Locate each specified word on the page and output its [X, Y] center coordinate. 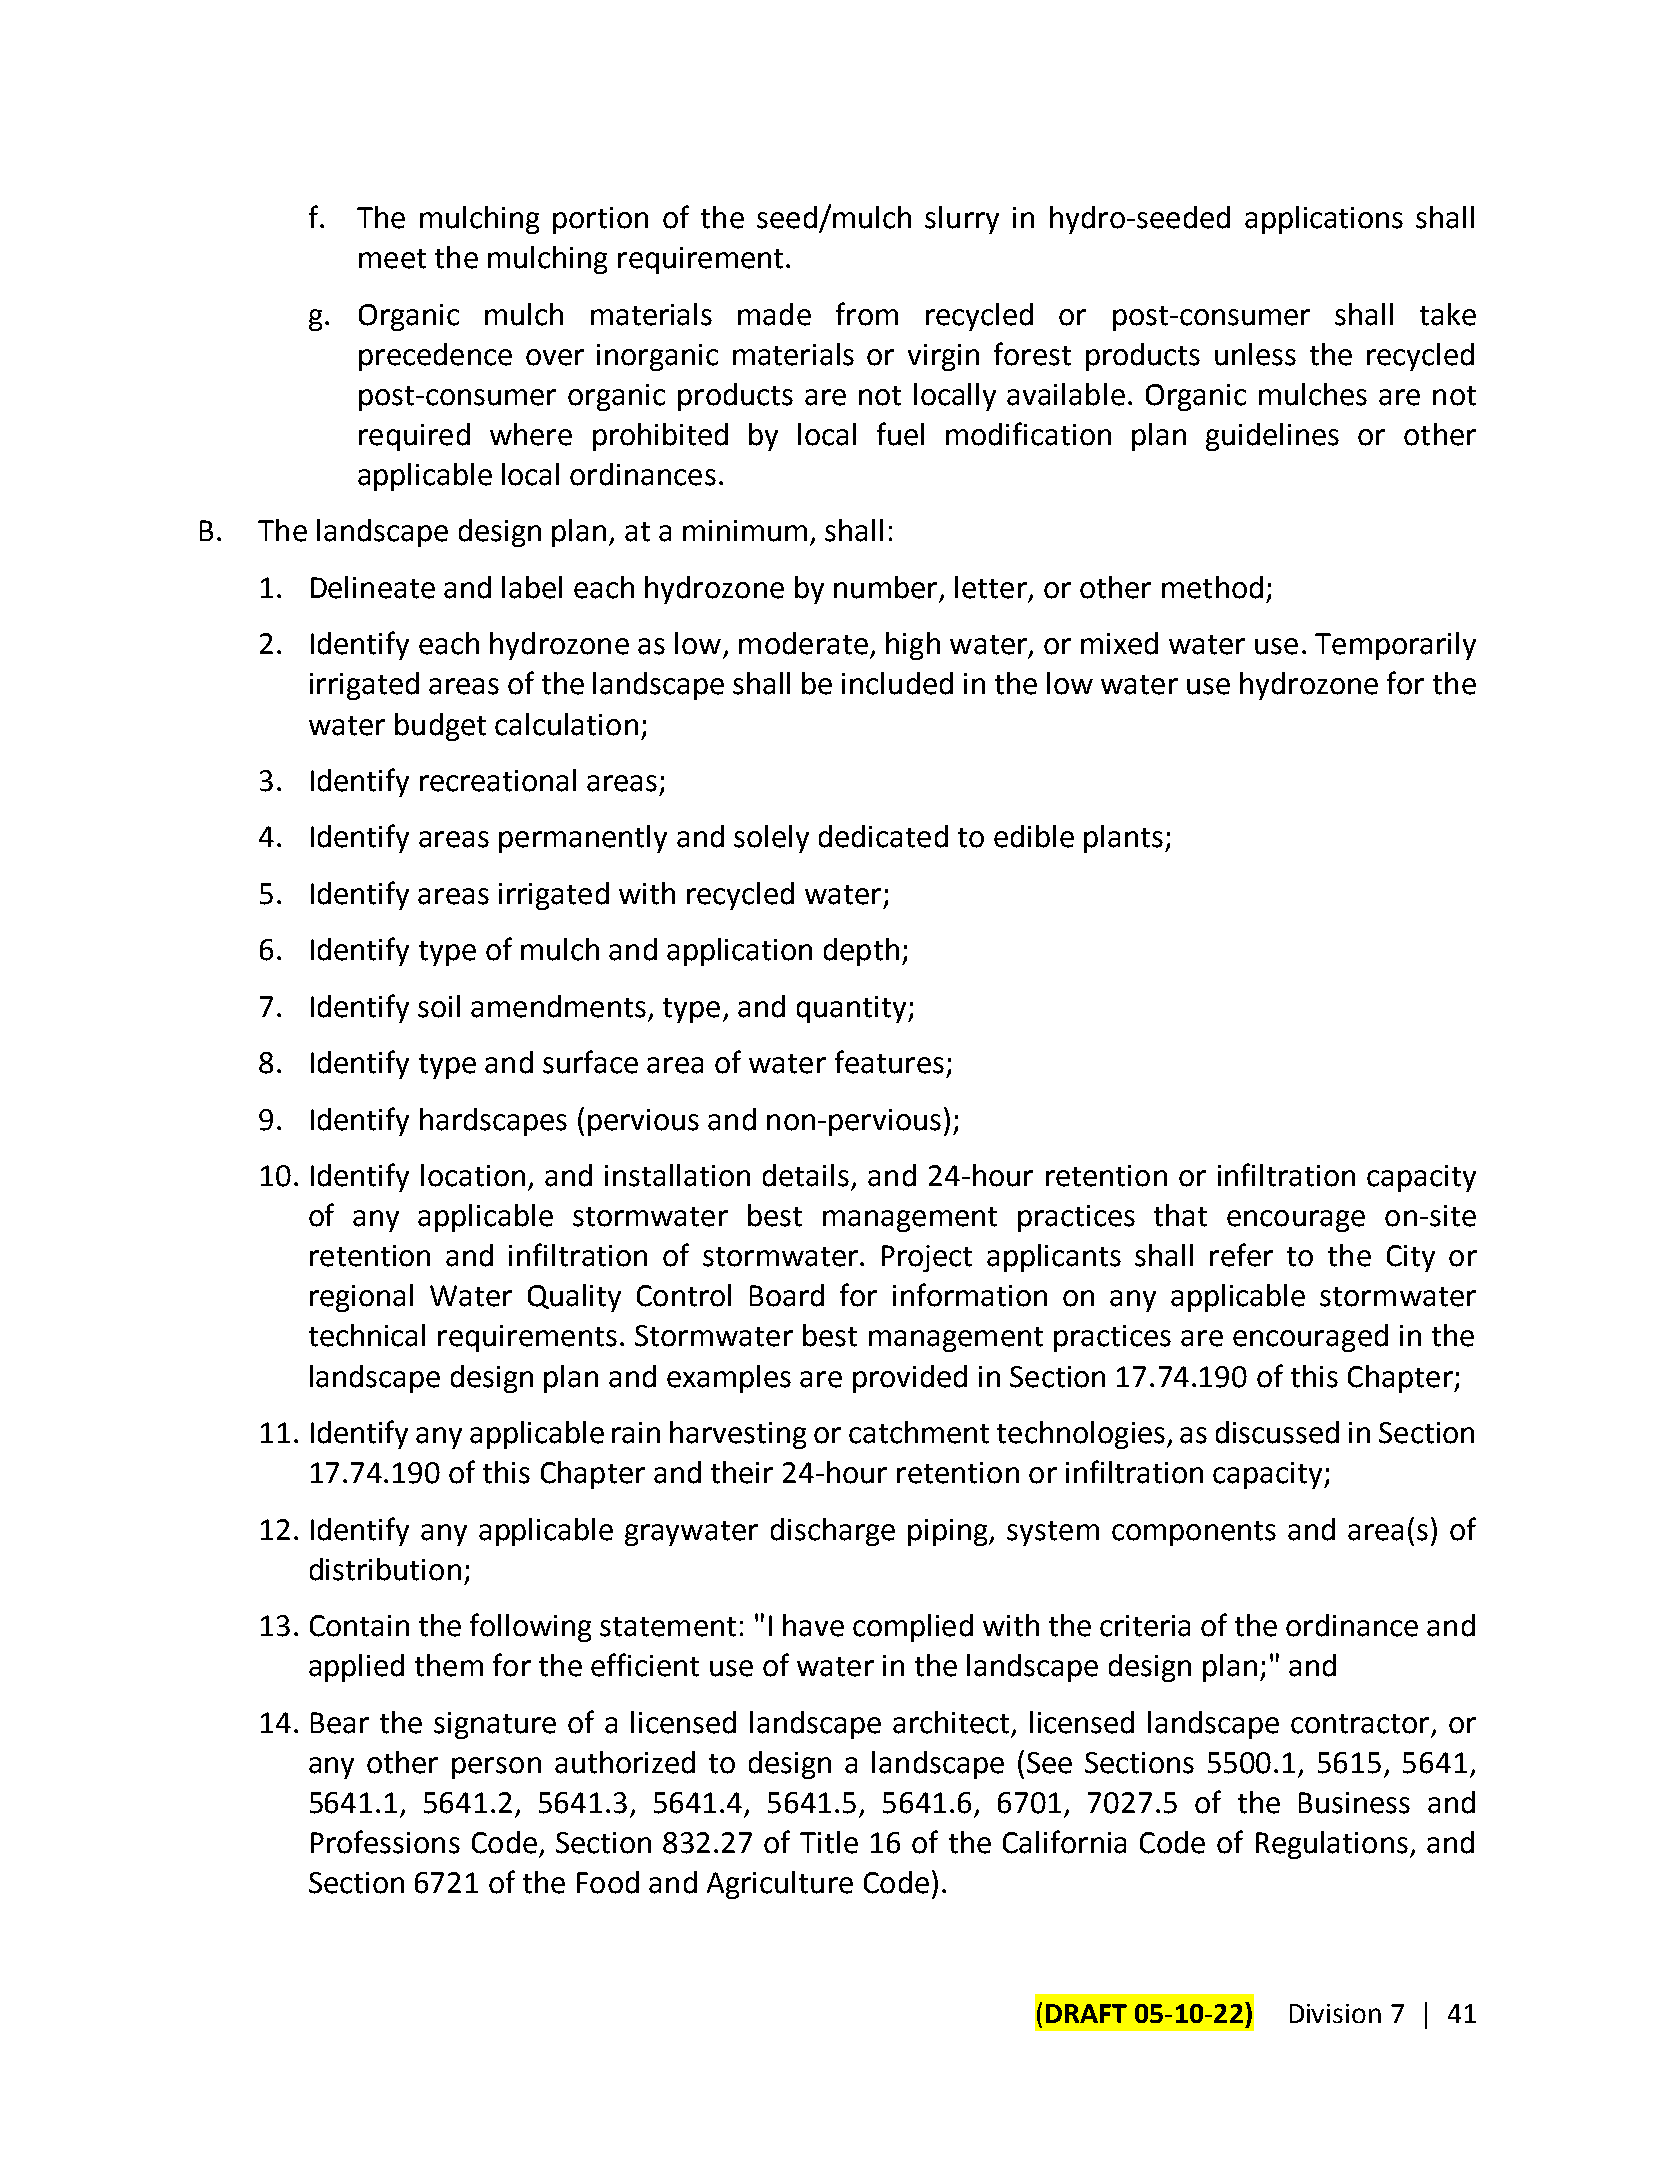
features [889, 1062]
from [867, 314]
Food [608, 1882]
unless [1255, 354]
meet [392, 259]
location [473, 1175]
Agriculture [780, 1885]
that [1180, 1215]
